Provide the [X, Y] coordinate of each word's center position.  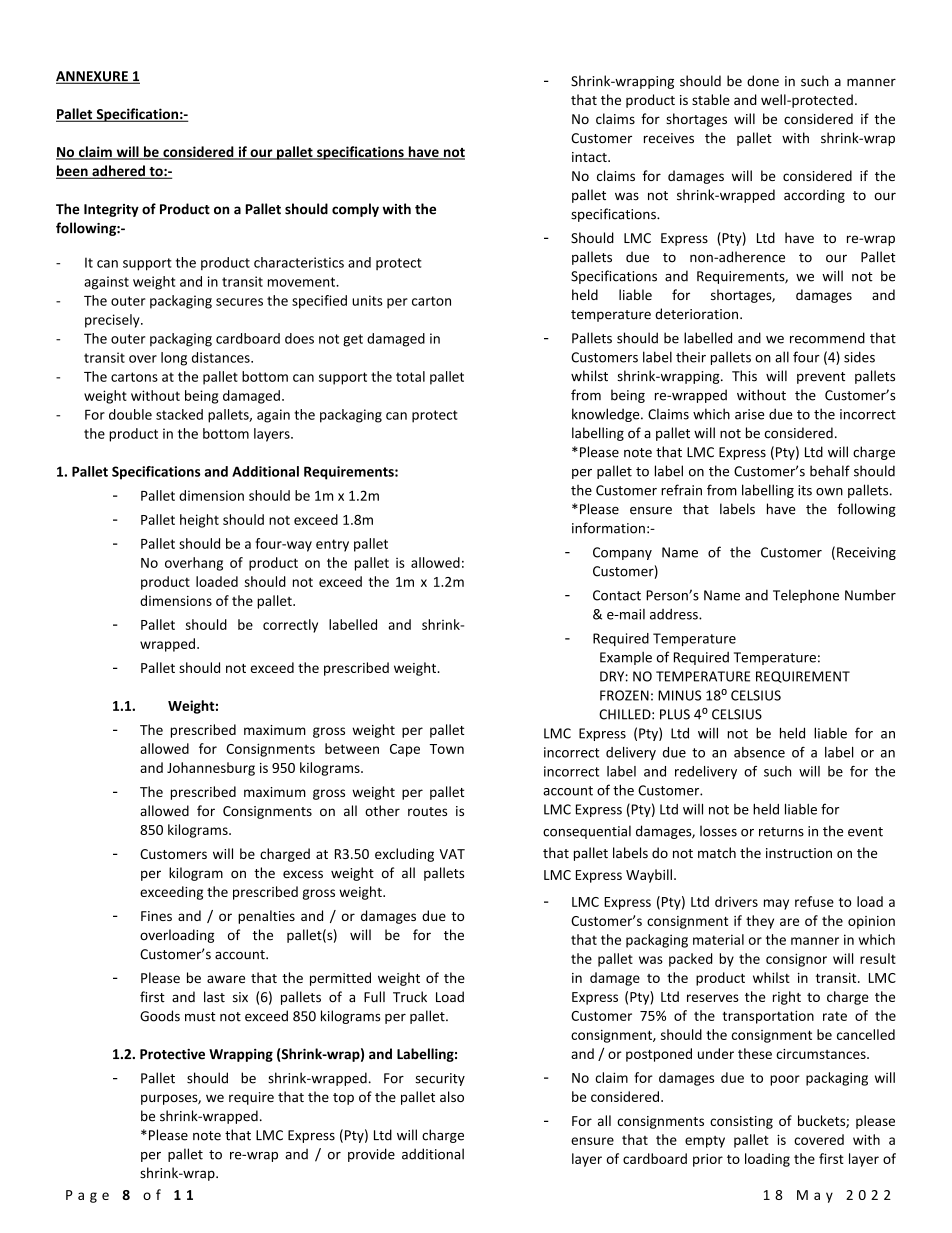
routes [427, 811]
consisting [741, 1122]
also [452, 1096]
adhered [118, 172]
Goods [160, 1016]
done [763, 81]
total [410, 376]
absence [759, 752]
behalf [830, 471]
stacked [179, 414]
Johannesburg [211, 769]
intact [590, 157]
